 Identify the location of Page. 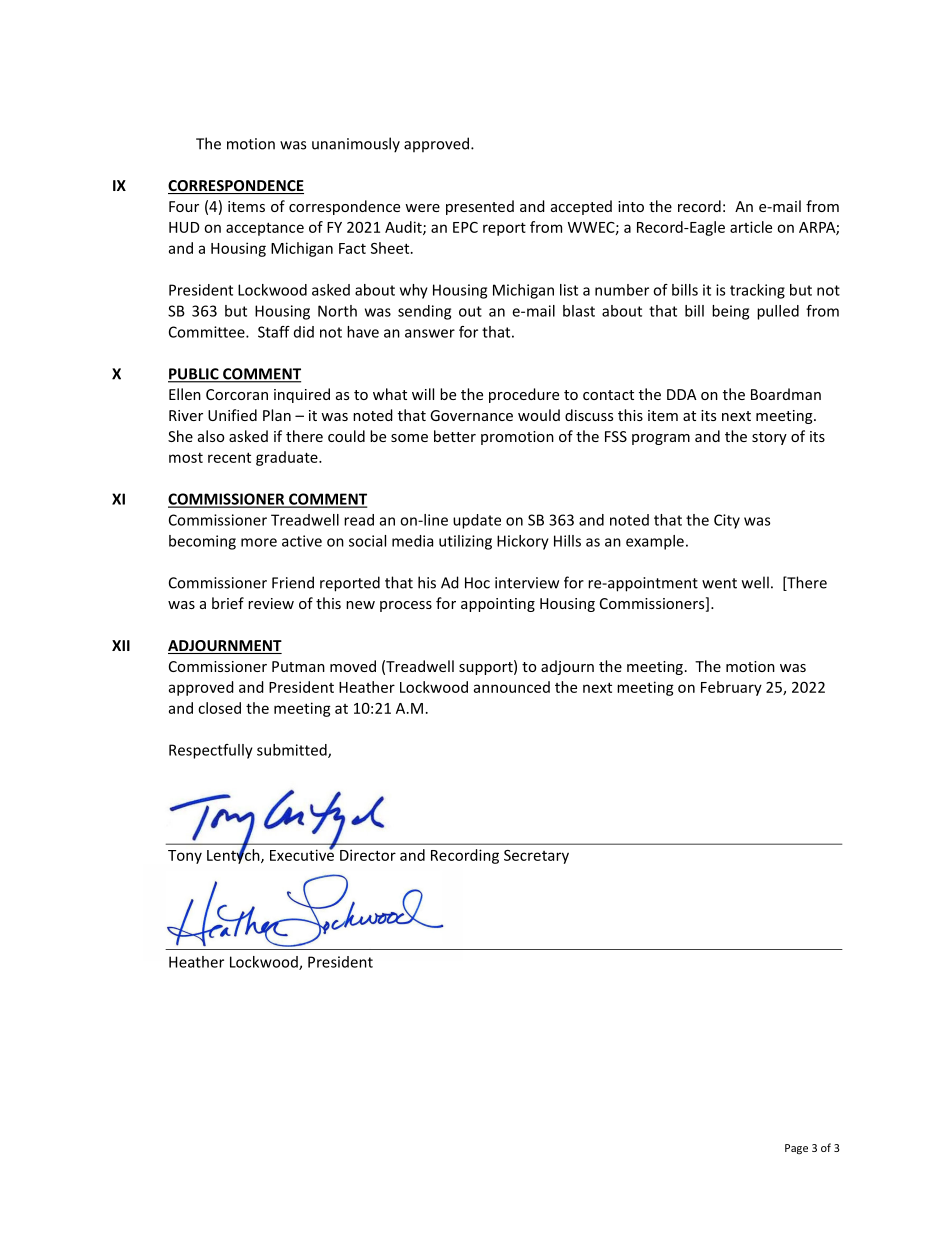
(796, 1149).
